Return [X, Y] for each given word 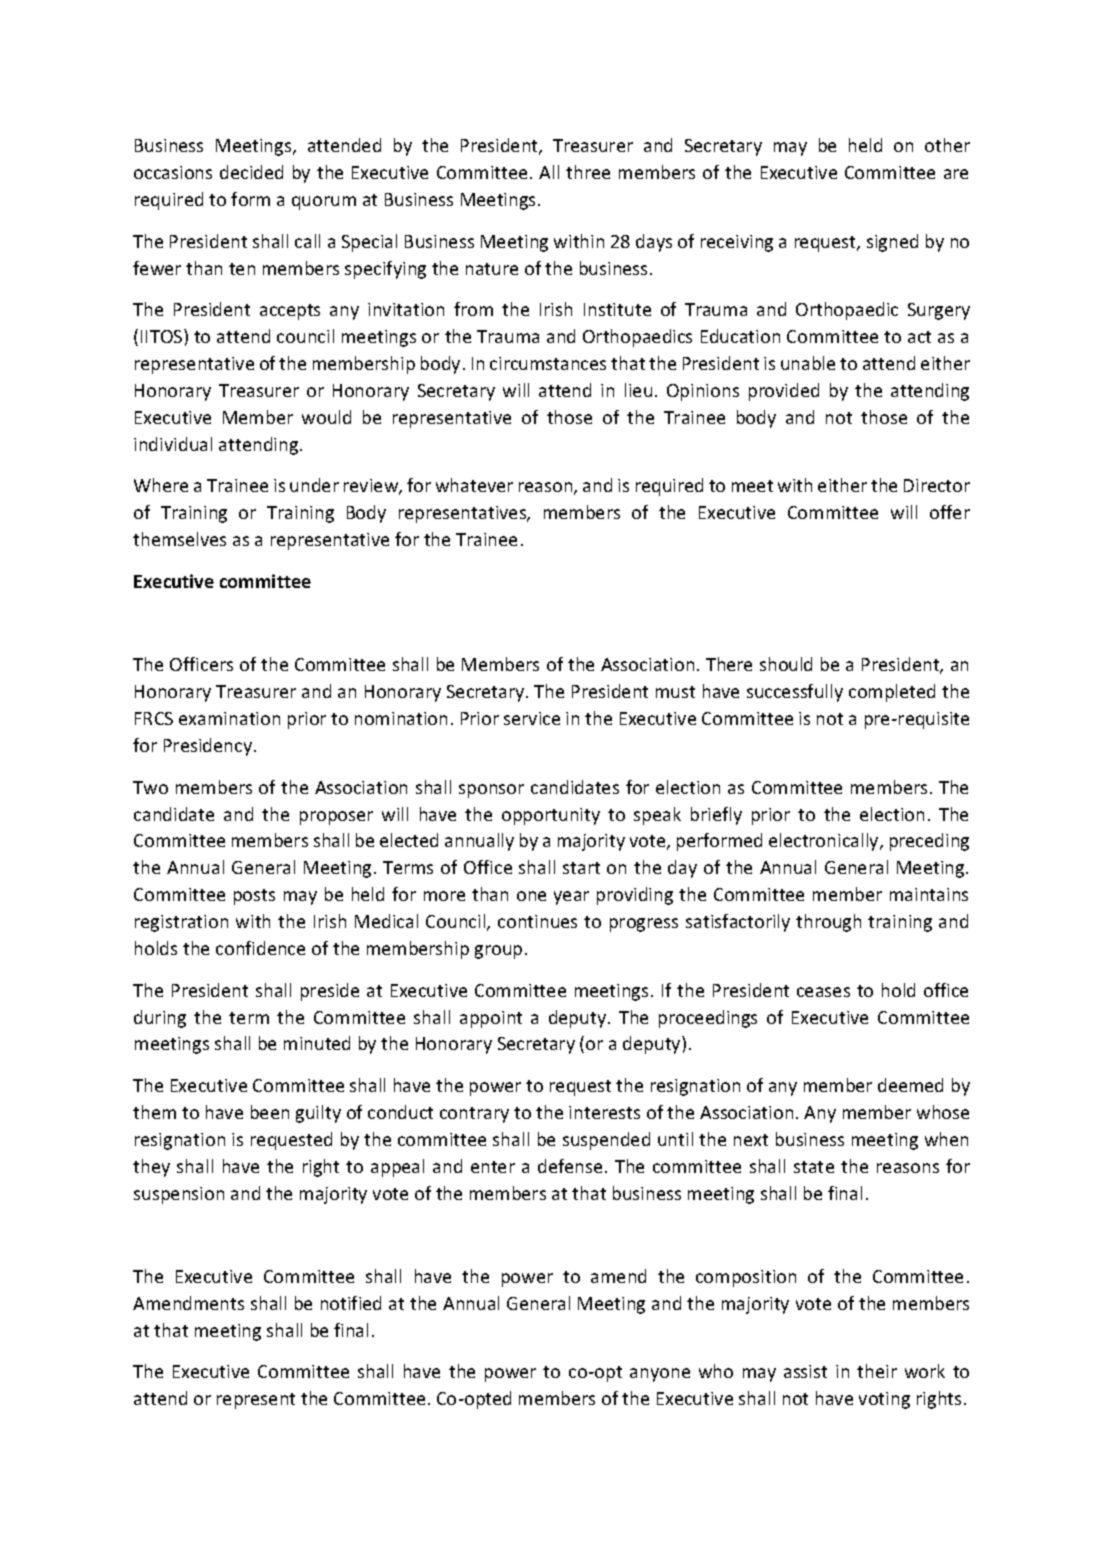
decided [251, 172]
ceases [823, 992]
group [498, 952]
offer [950, 512]
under [314, 485]
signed [892, 243]
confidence [260, 948]
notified [351, 1303]
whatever [474, 485]
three [588, 172]
